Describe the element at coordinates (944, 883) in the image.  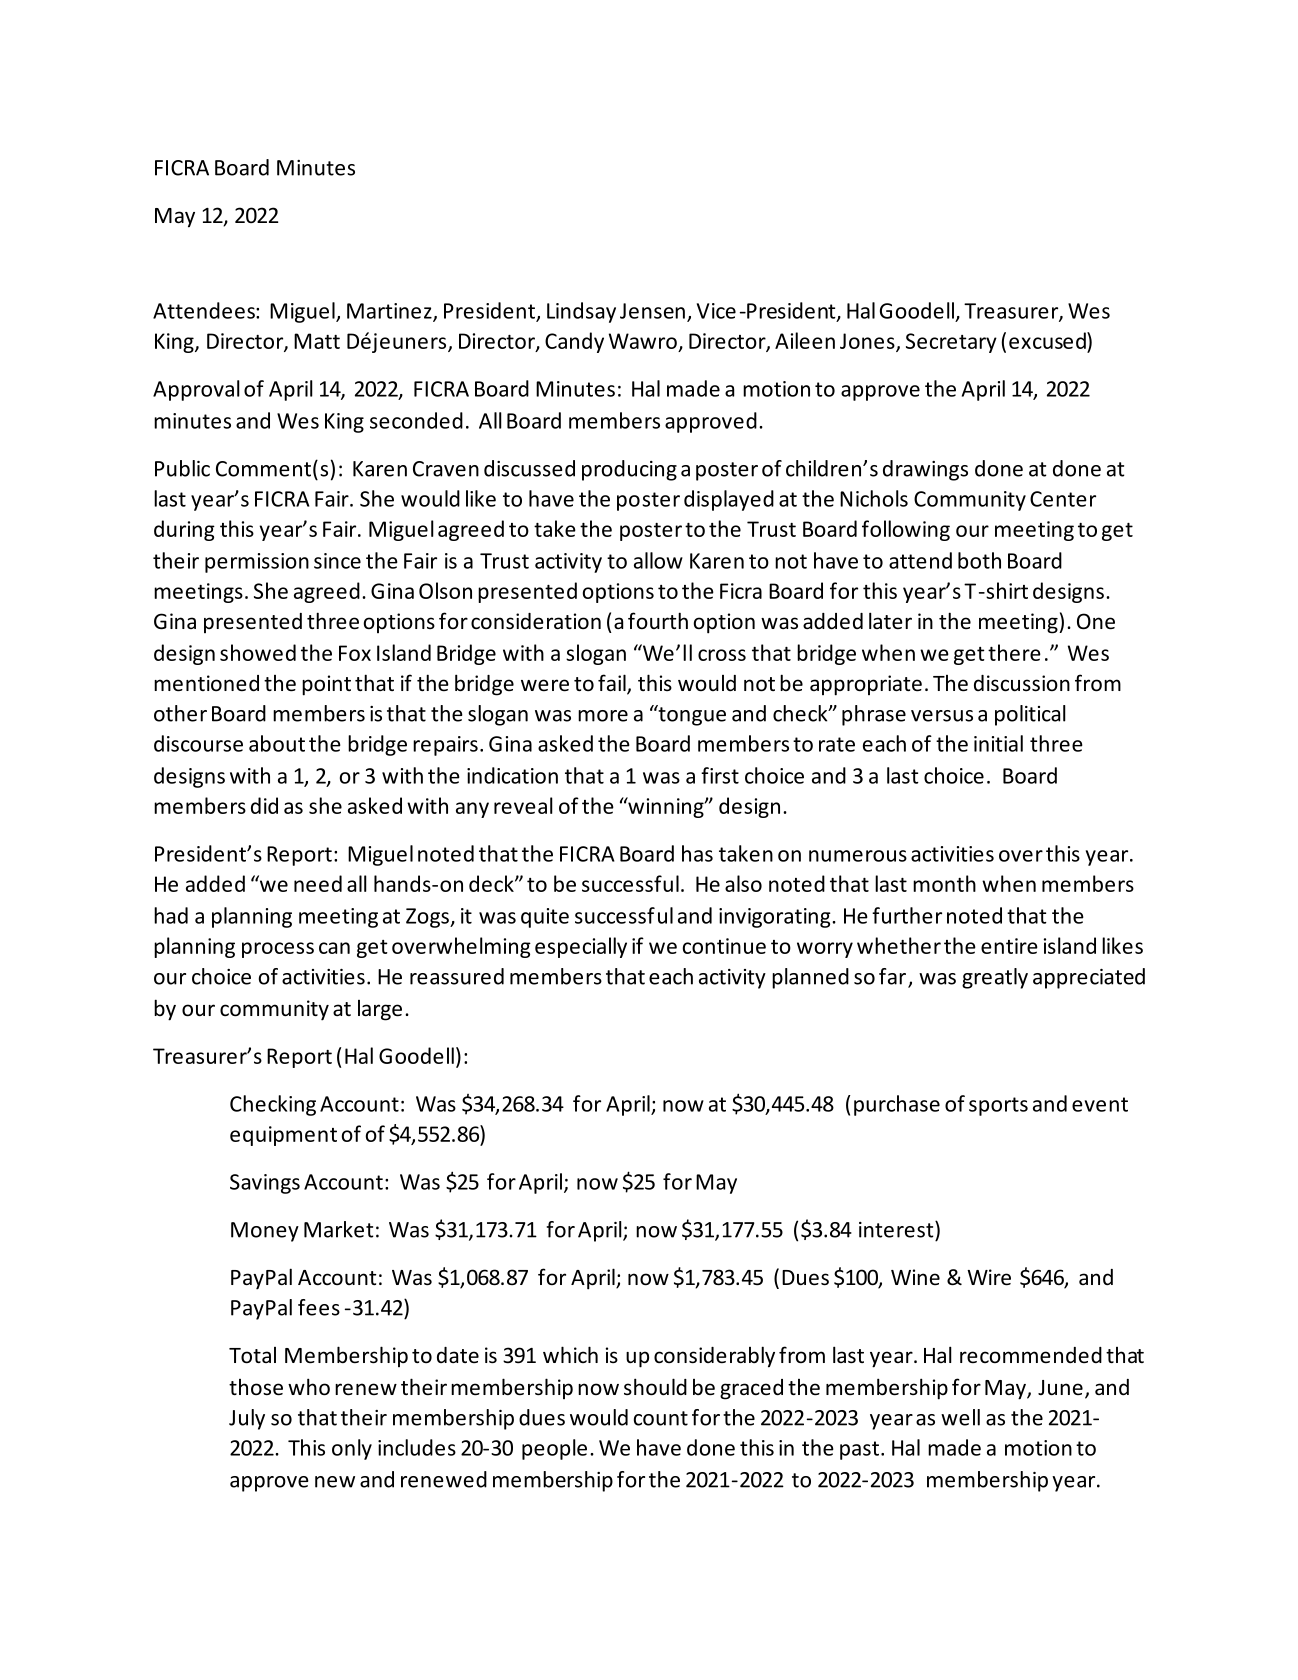
I see `month` at that location.
